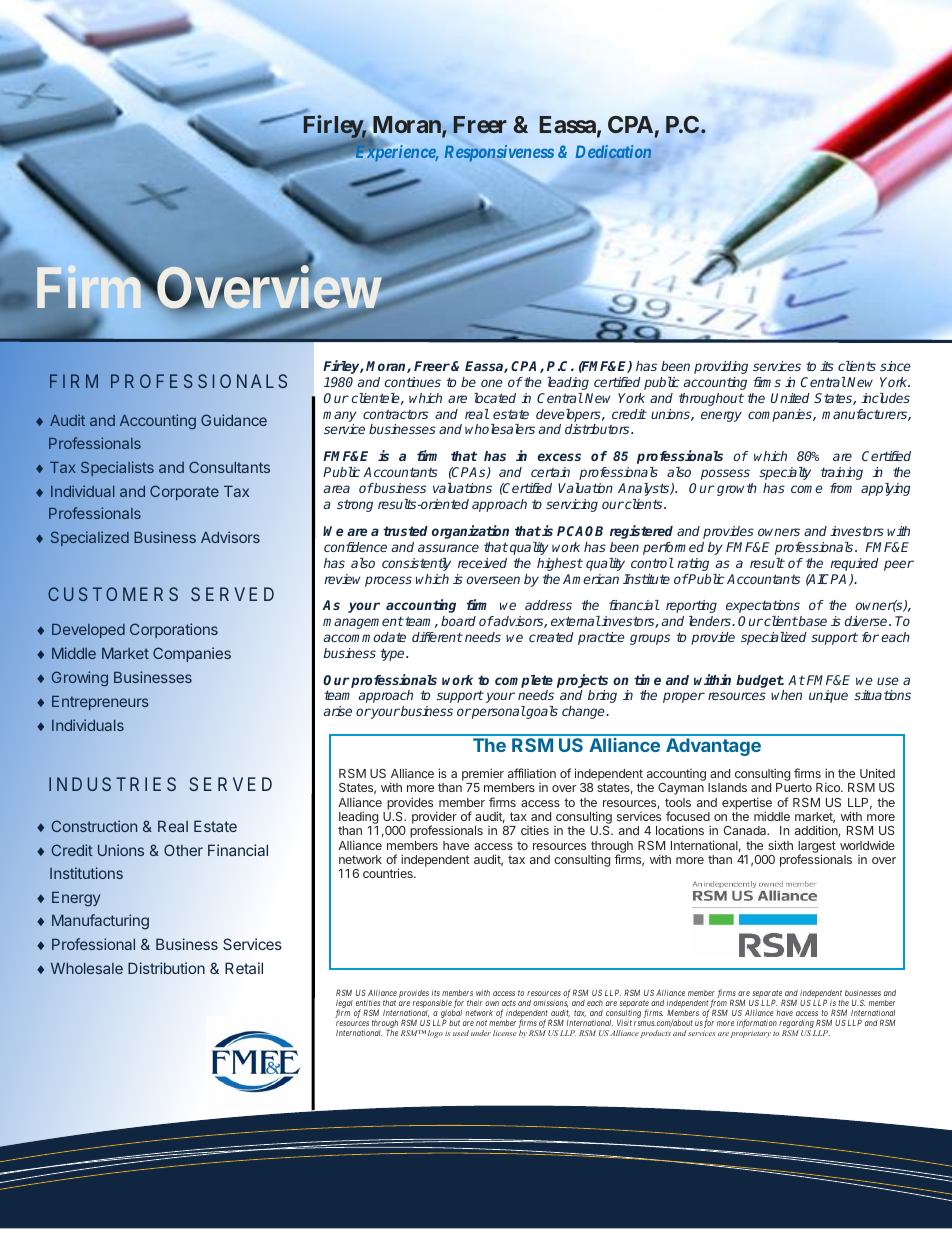 This screenshot has height=1233, width=952. Describe the element at coordinates (763, 606) in the screenshot. I see `expectations` at that location.
